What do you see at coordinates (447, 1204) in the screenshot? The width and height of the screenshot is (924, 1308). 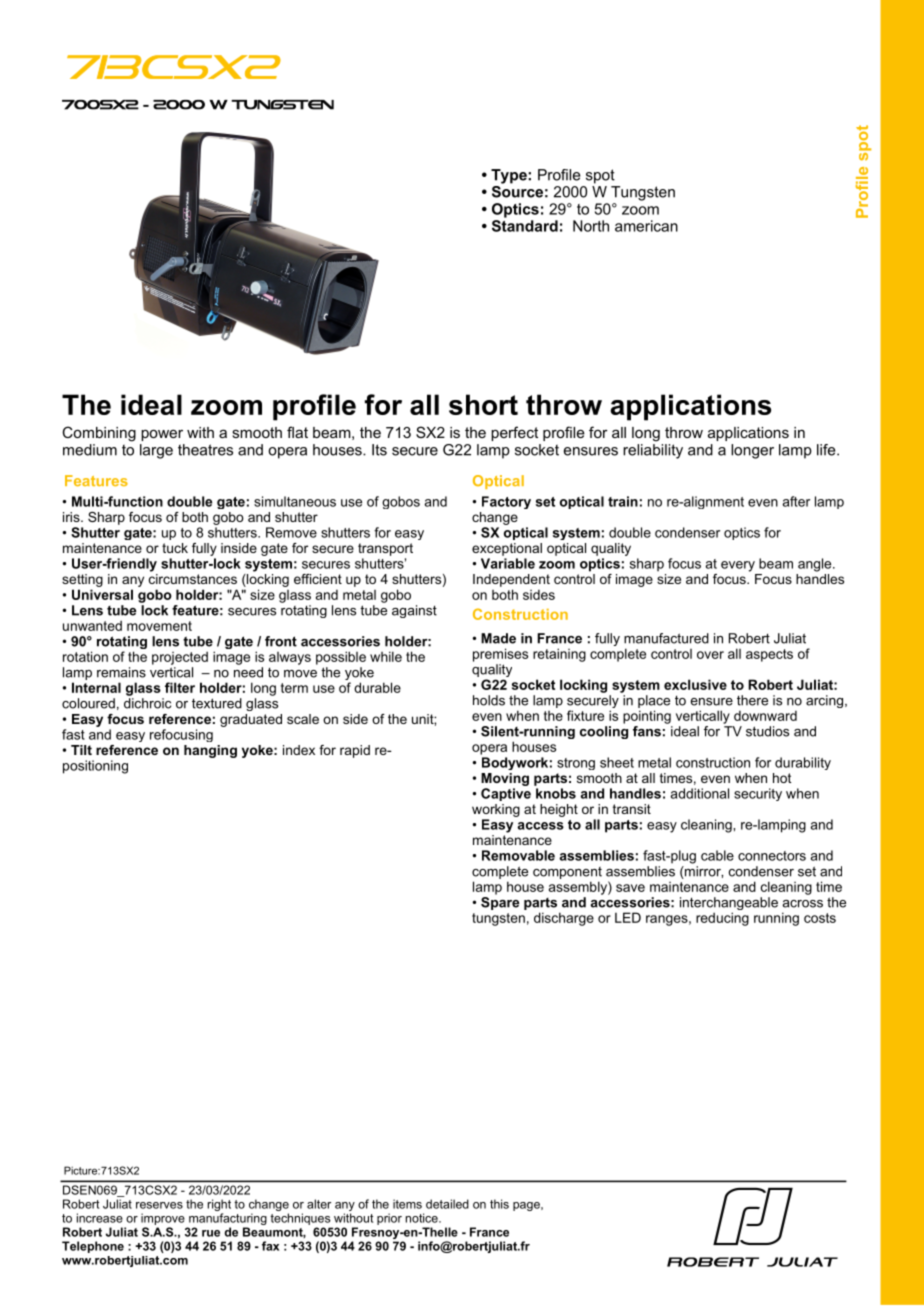 I see `detailed` at bounding box center [447, 1204].
